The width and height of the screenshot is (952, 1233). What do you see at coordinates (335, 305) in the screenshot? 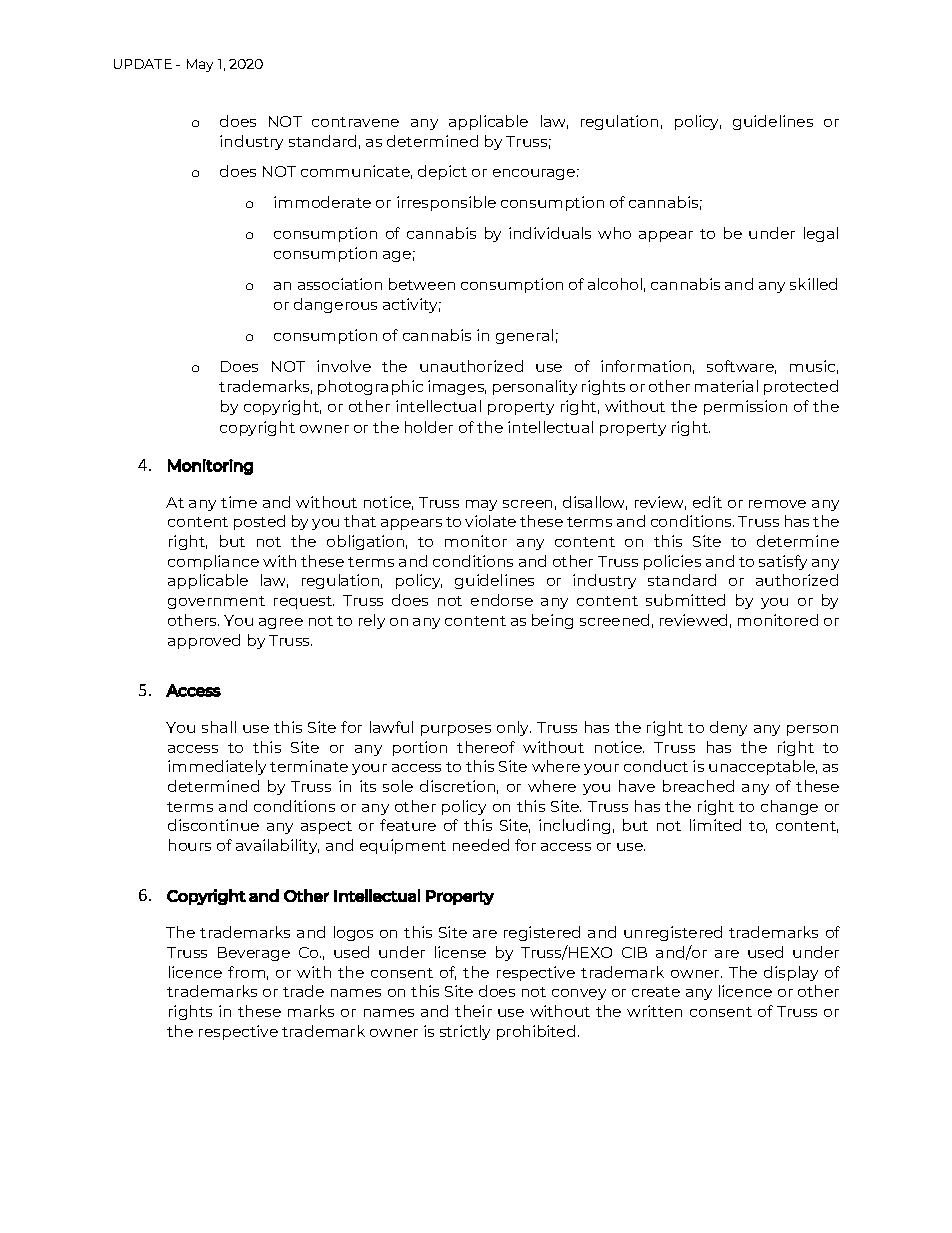
I see `dangerous` at bounding box center [335, 305].
